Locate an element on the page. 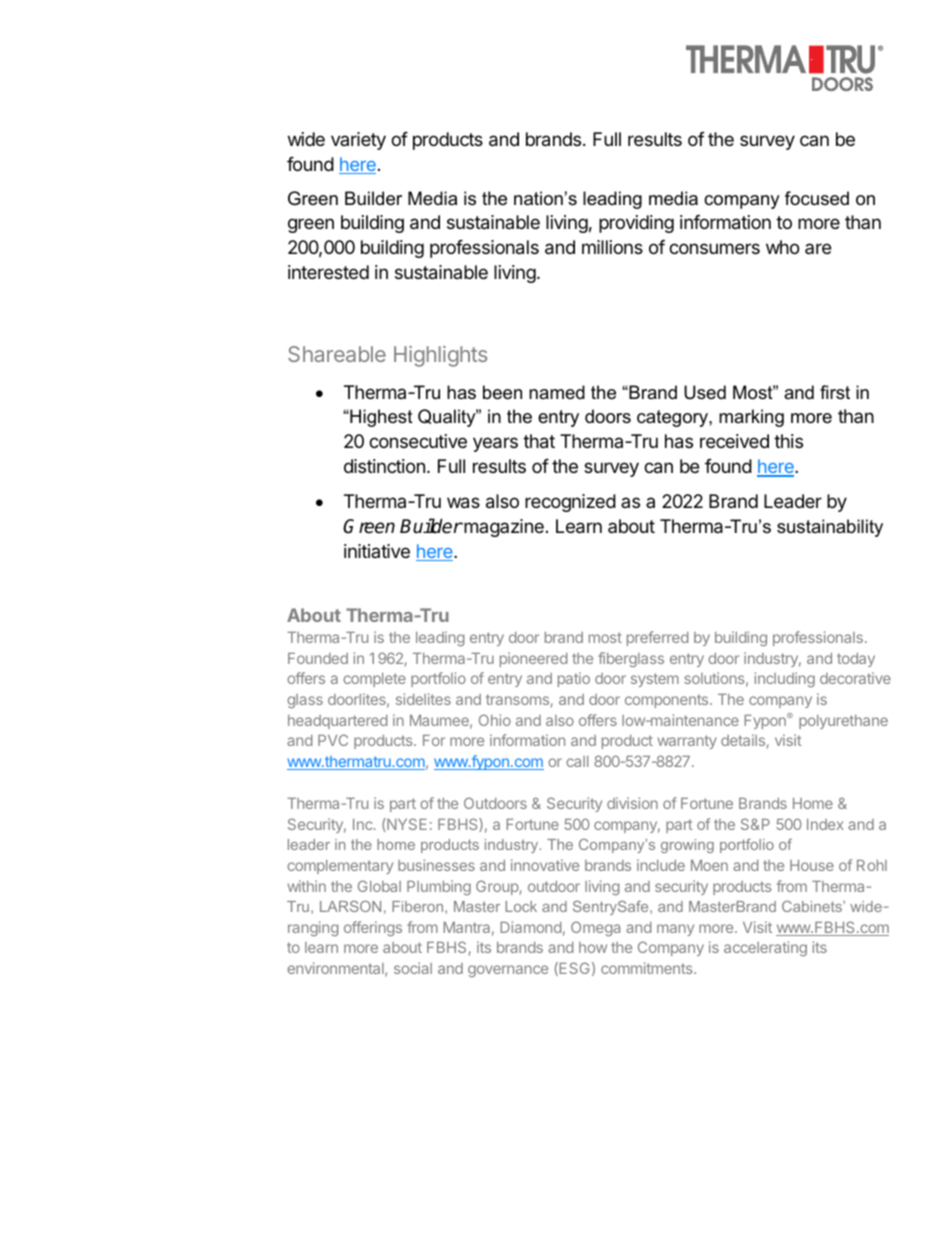 The height and width of the page is (1233, 952). accelerating is located at coordinates (765, 948).
